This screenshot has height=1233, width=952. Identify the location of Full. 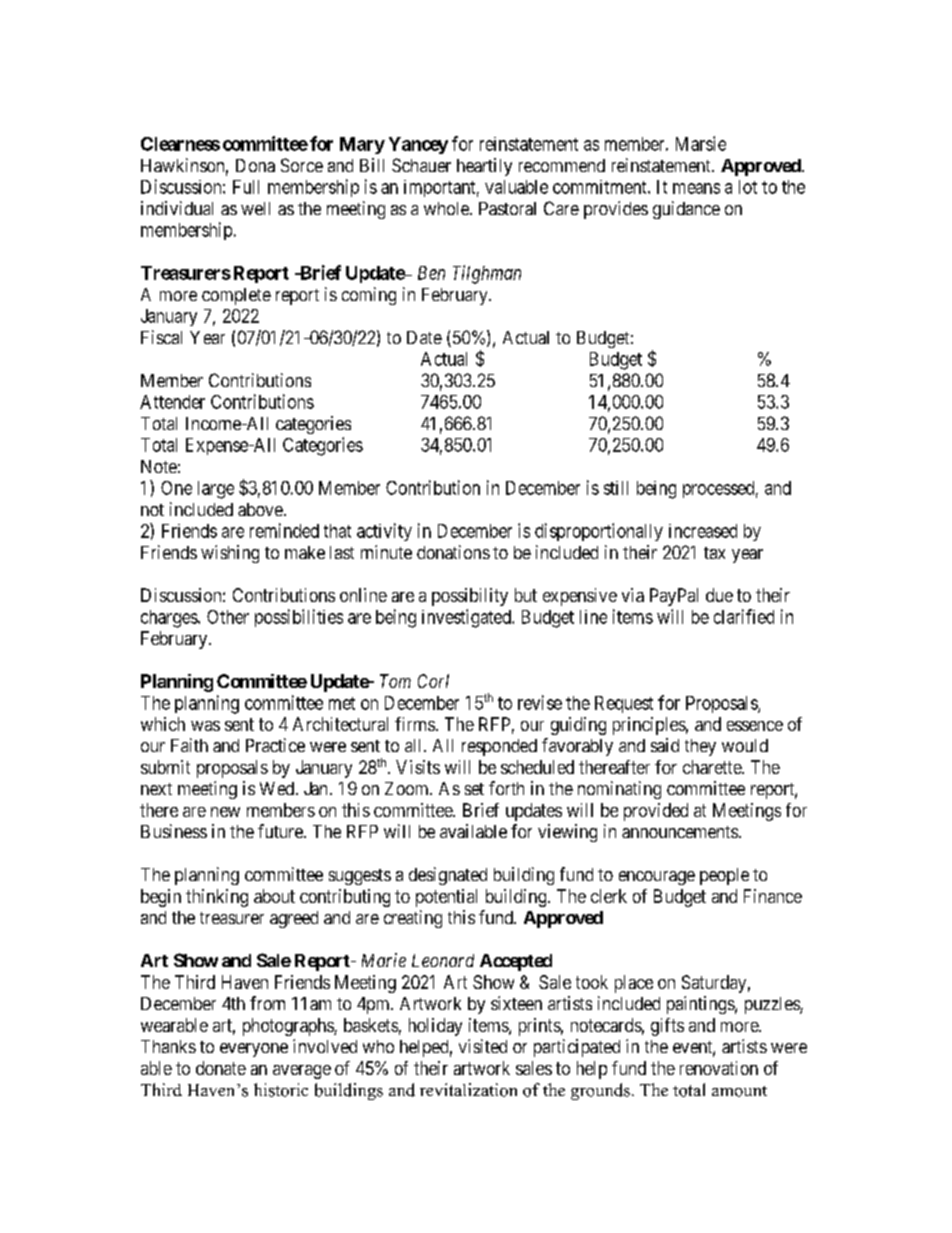
(246, 187).
